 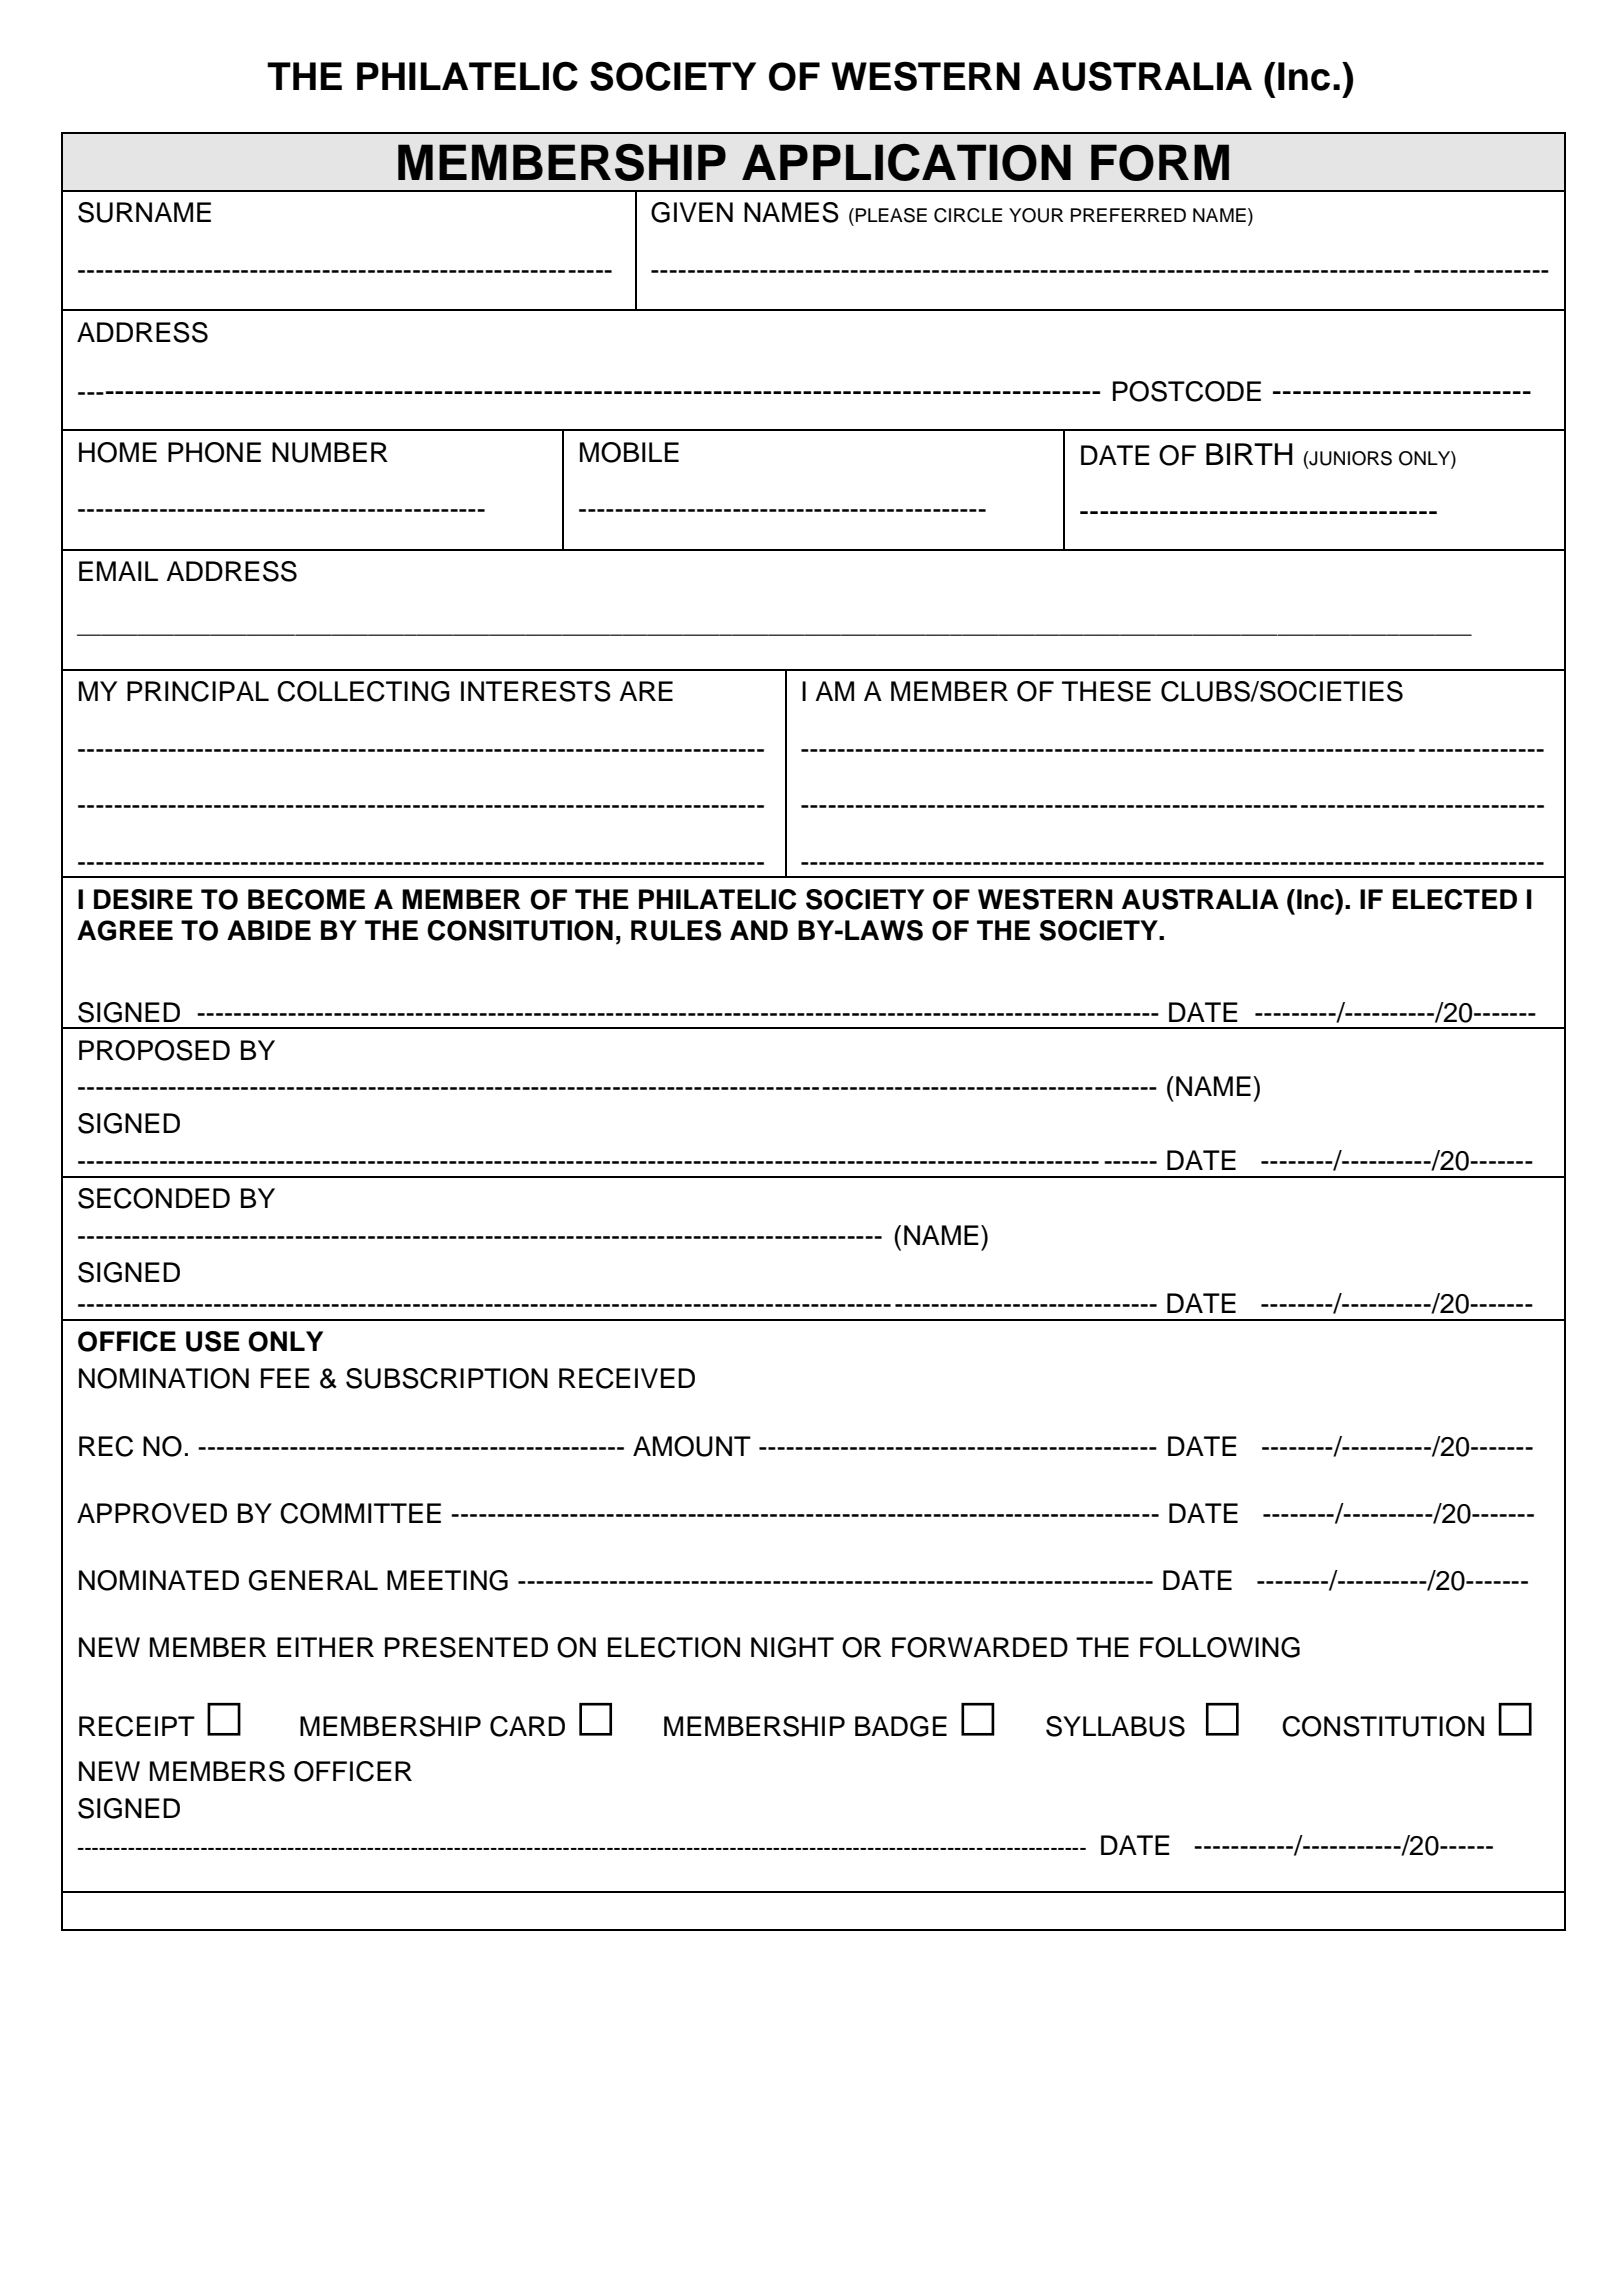 What do you see at coordinates (792, 1647) in the document?
I see `NIGHT` at bounding box center [792, 1647].
